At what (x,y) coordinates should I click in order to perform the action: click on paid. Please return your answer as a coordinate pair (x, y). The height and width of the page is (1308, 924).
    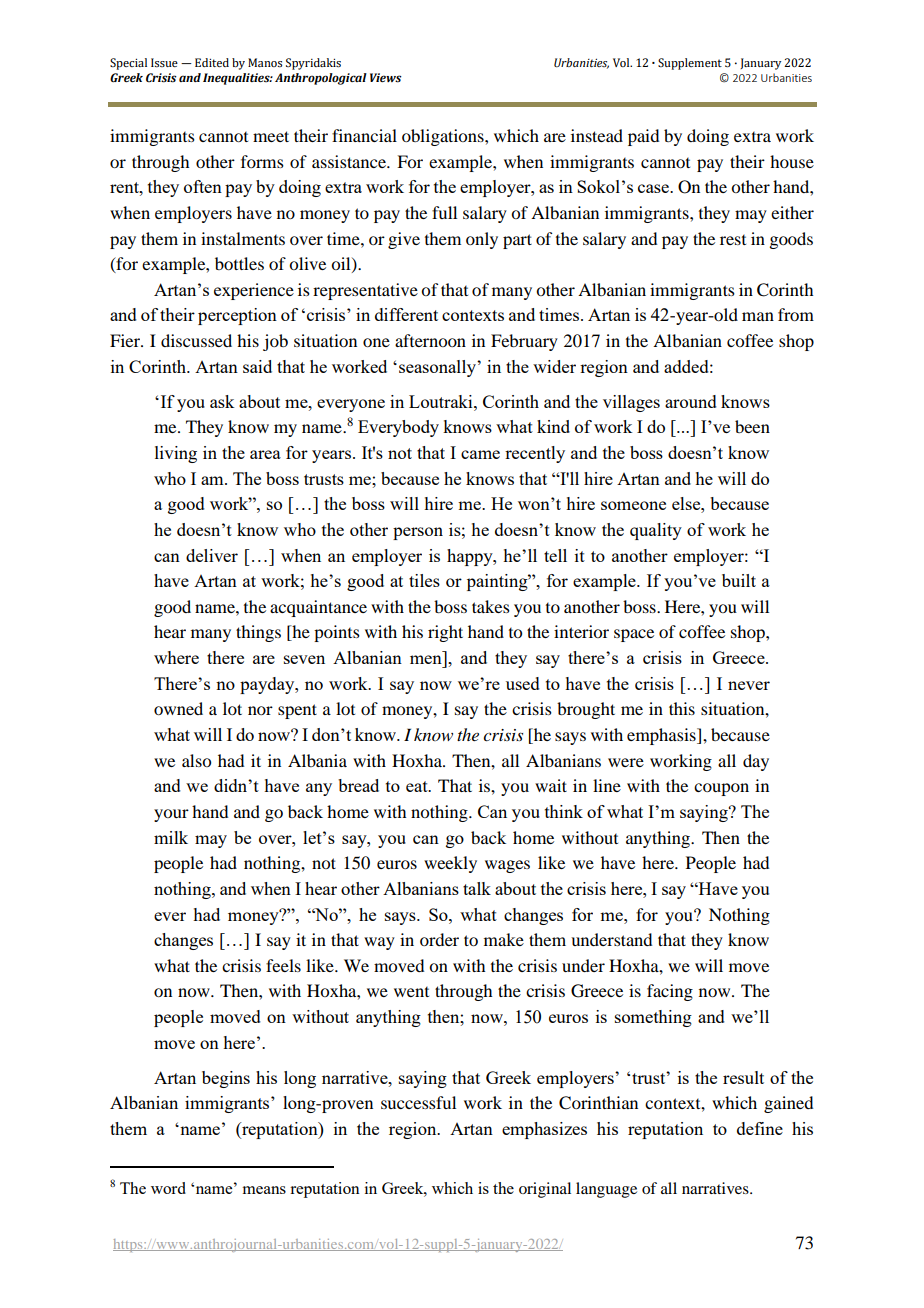
    Looking at the image, I should click on (643, 137).
